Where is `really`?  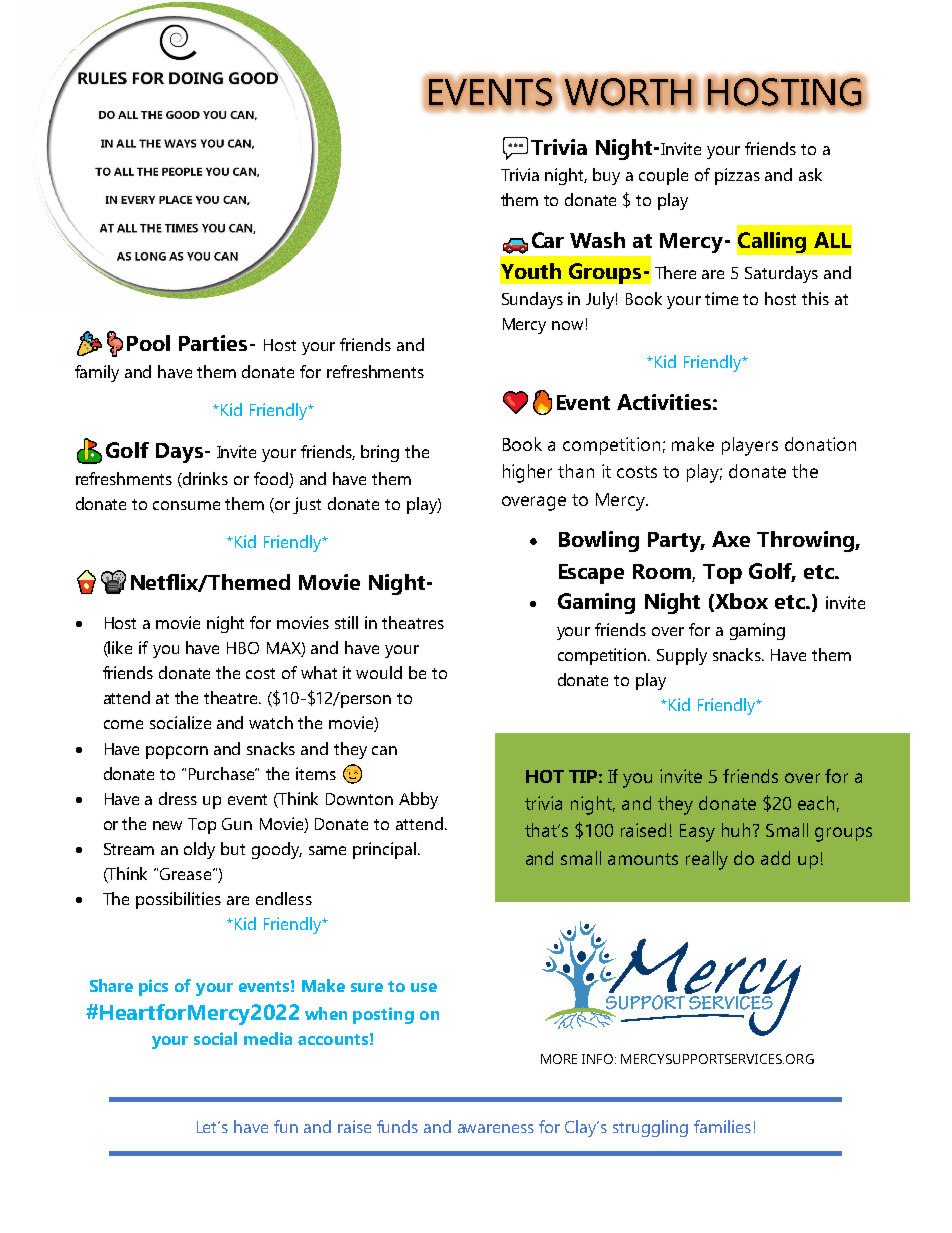 really is located at coordinates (707, 860).
